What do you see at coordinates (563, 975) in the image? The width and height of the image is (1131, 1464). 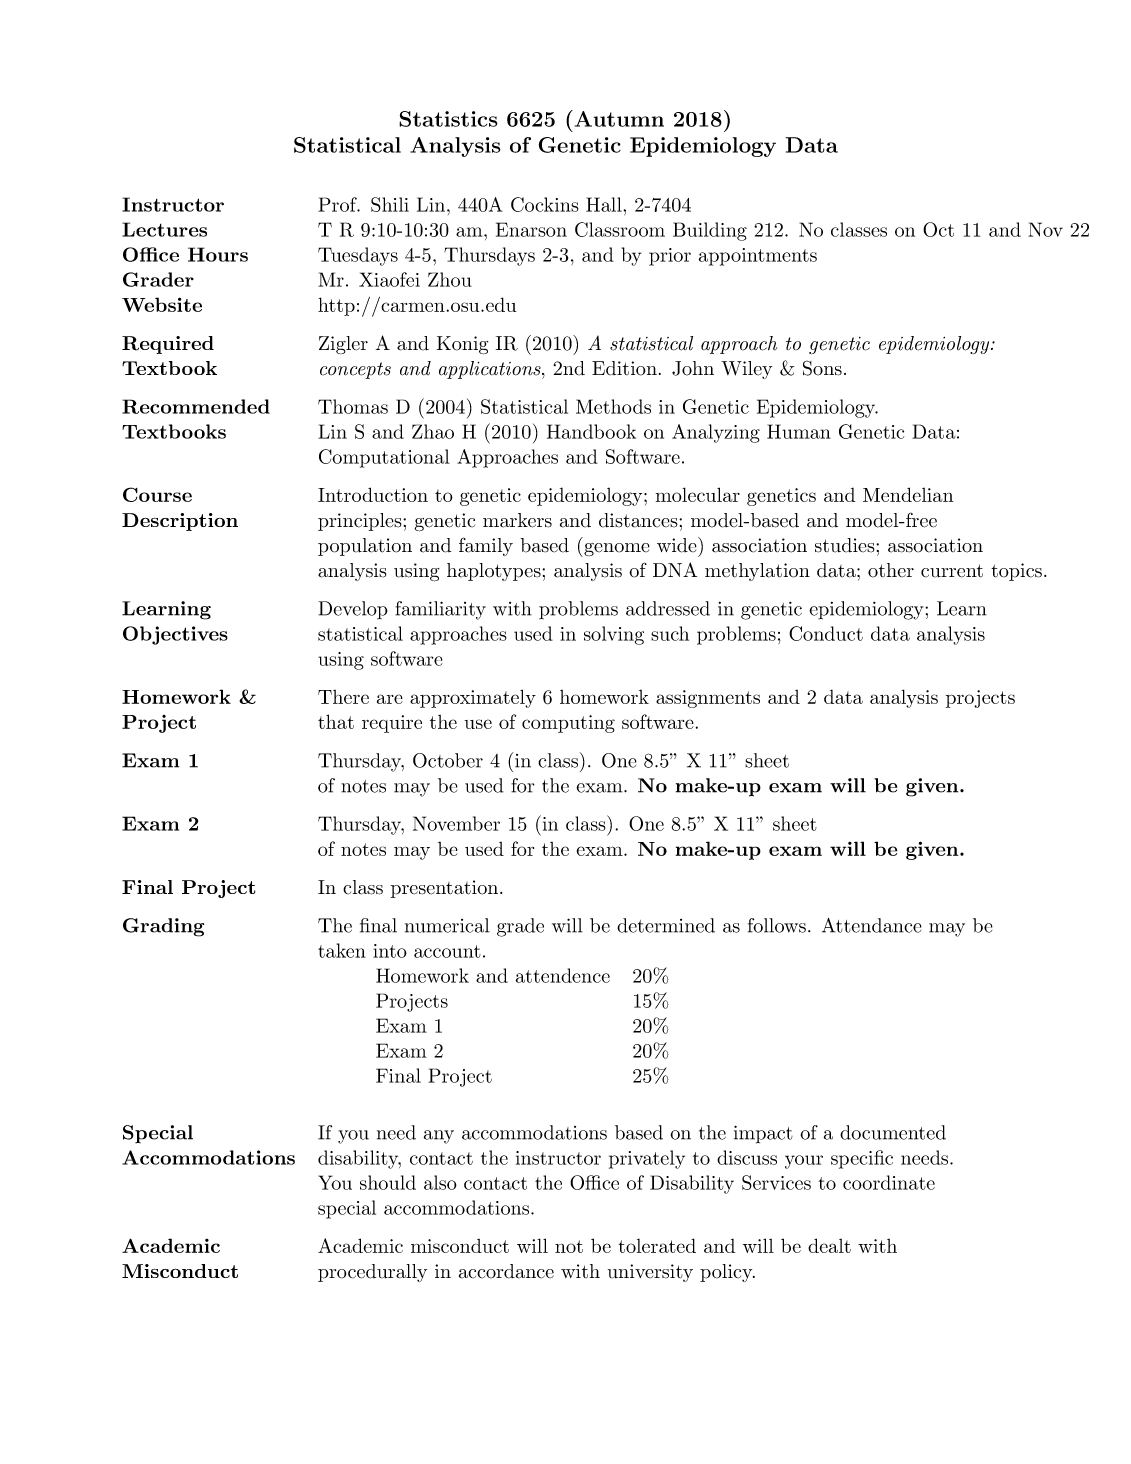 I see `attendence` at bounding box center [563, 975].
